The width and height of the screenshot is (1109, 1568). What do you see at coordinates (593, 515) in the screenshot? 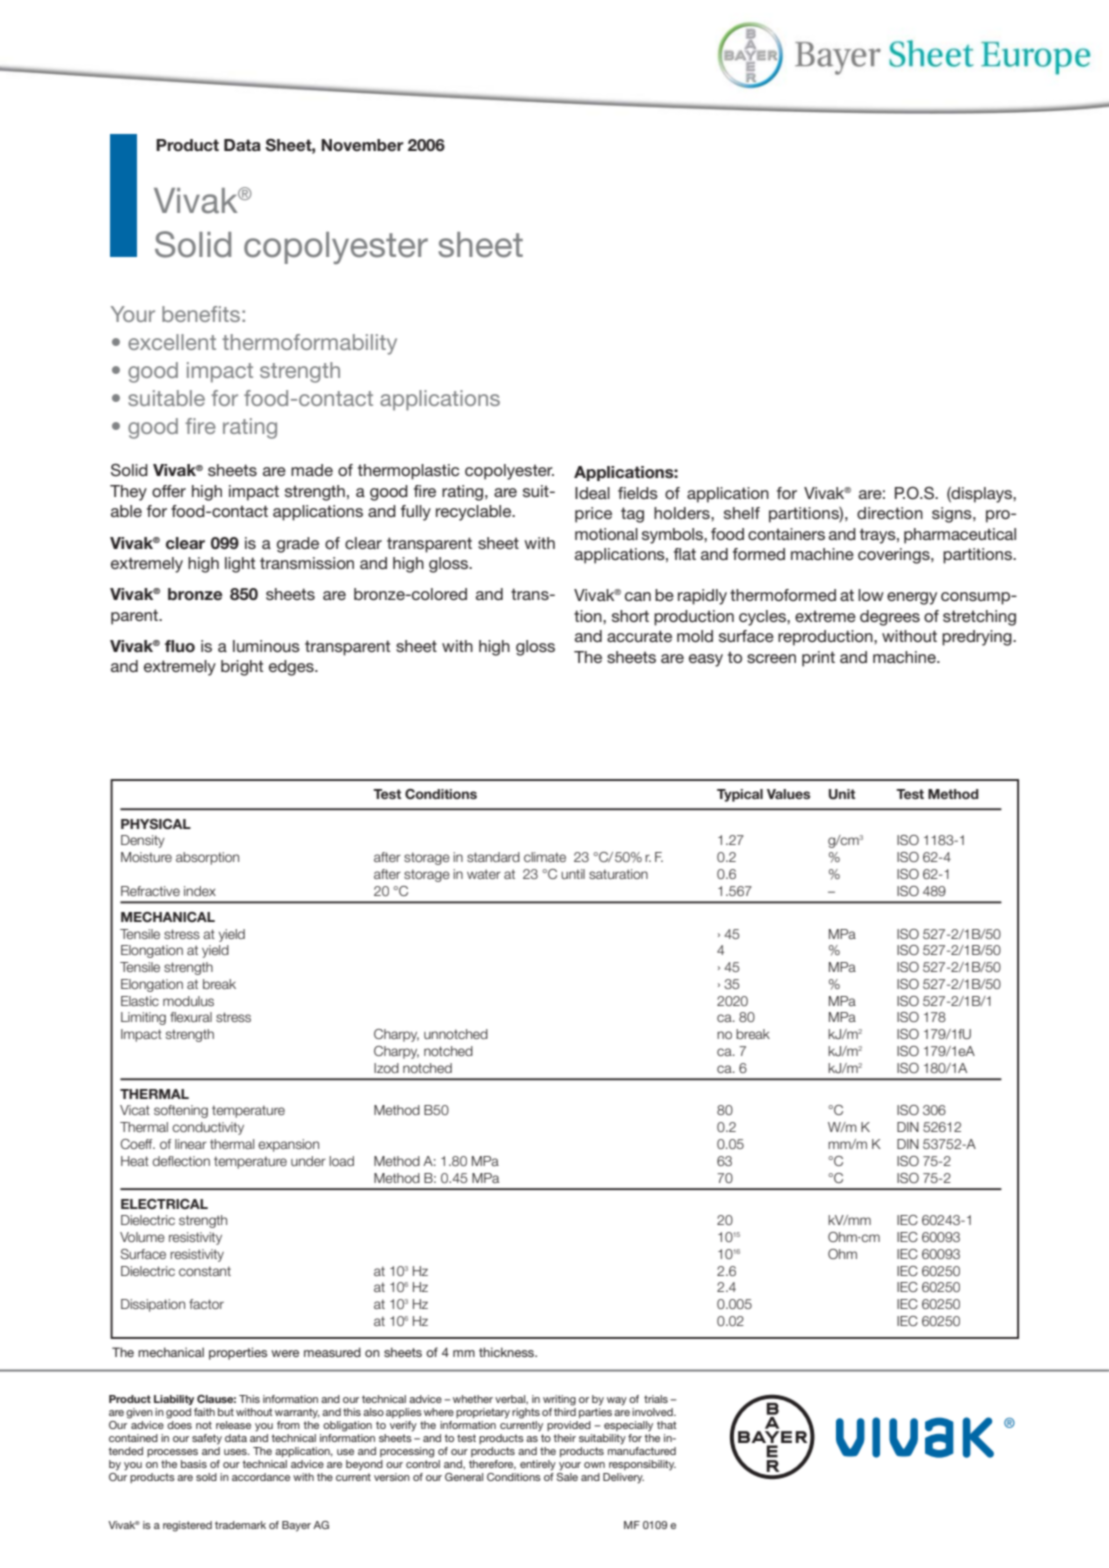
I see `price` at bounding box center [593, 515].
